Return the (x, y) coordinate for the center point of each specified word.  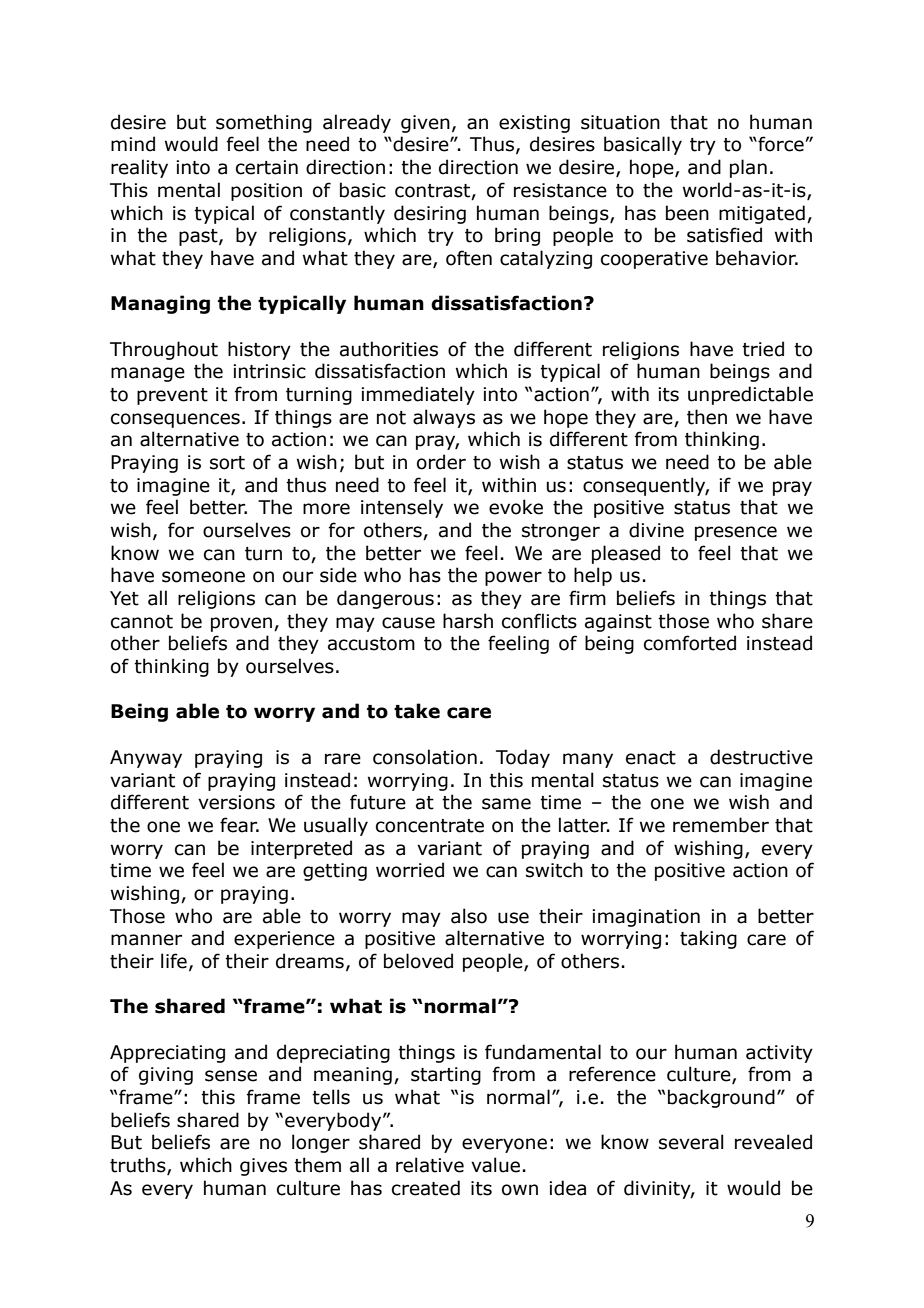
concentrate (430, 826)
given (425, 124)
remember (721, 825)
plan (748, 168)
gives (263, 1167)
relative (430, 1165)
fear (239, 825)
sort (227, 463)
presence (736, 533)
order (441, 462)
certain (267, 167)
